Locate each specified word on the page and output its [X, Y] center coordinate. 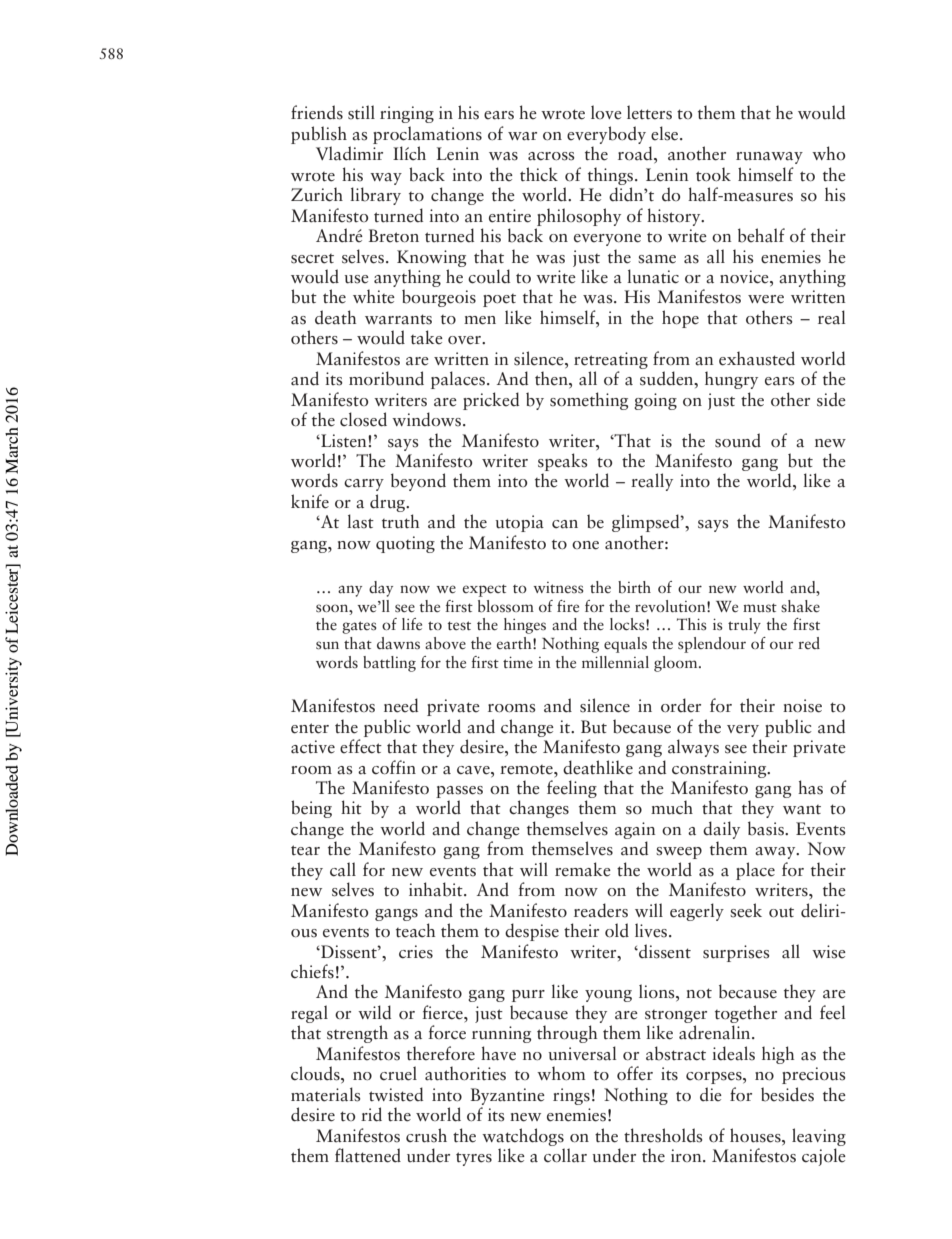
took [713, 174]
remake [583, 869]
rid [371, 1114]
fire [568, 606]
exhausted [757, 358]
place [755, 871]
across [551, 156]
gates [359, 627]
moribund [386, 378]
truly [744, 626]
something [589, 401]
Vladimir [349, 153]
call [343, 869]
